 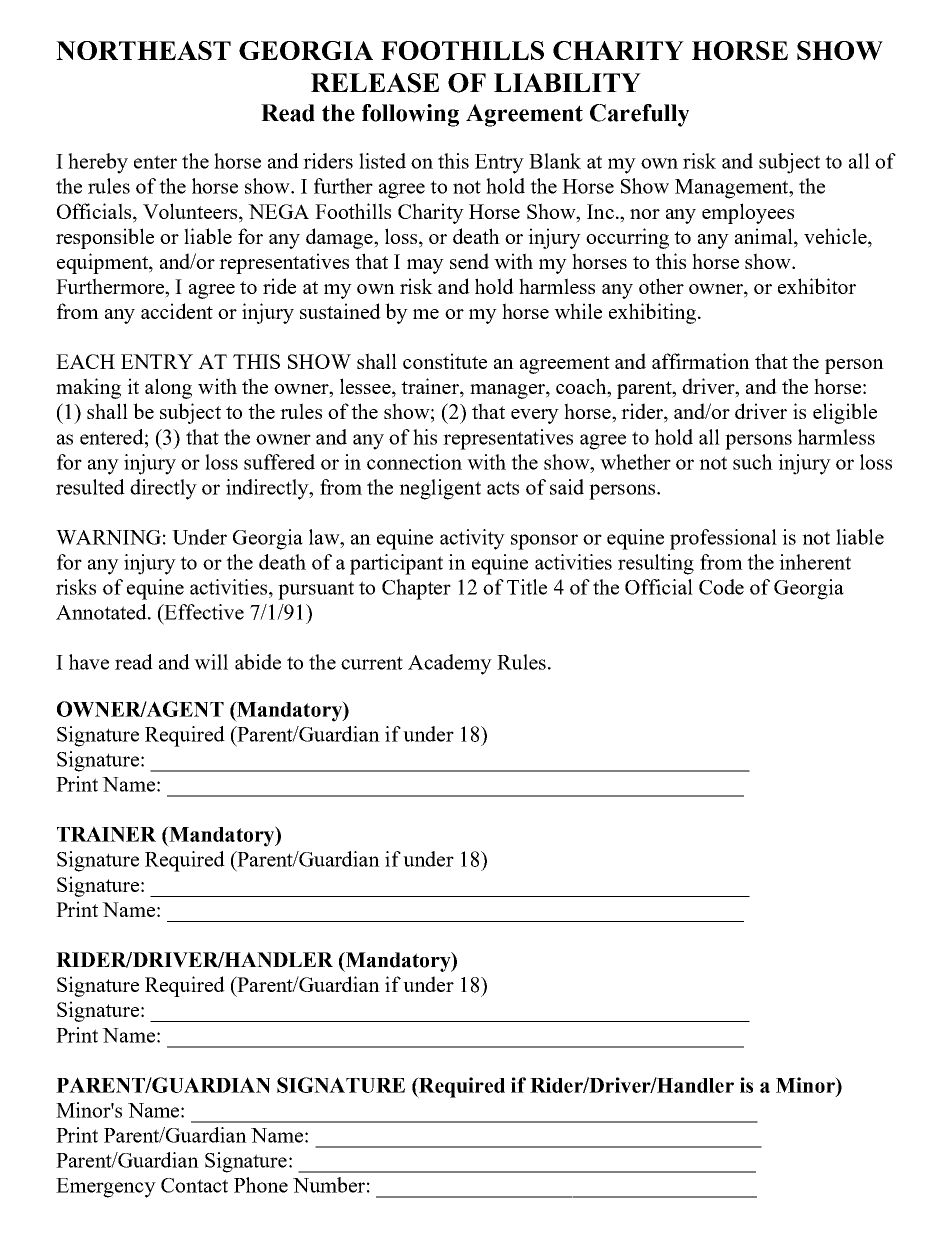 I want to click on Effective, so click(x=203, y=612).
